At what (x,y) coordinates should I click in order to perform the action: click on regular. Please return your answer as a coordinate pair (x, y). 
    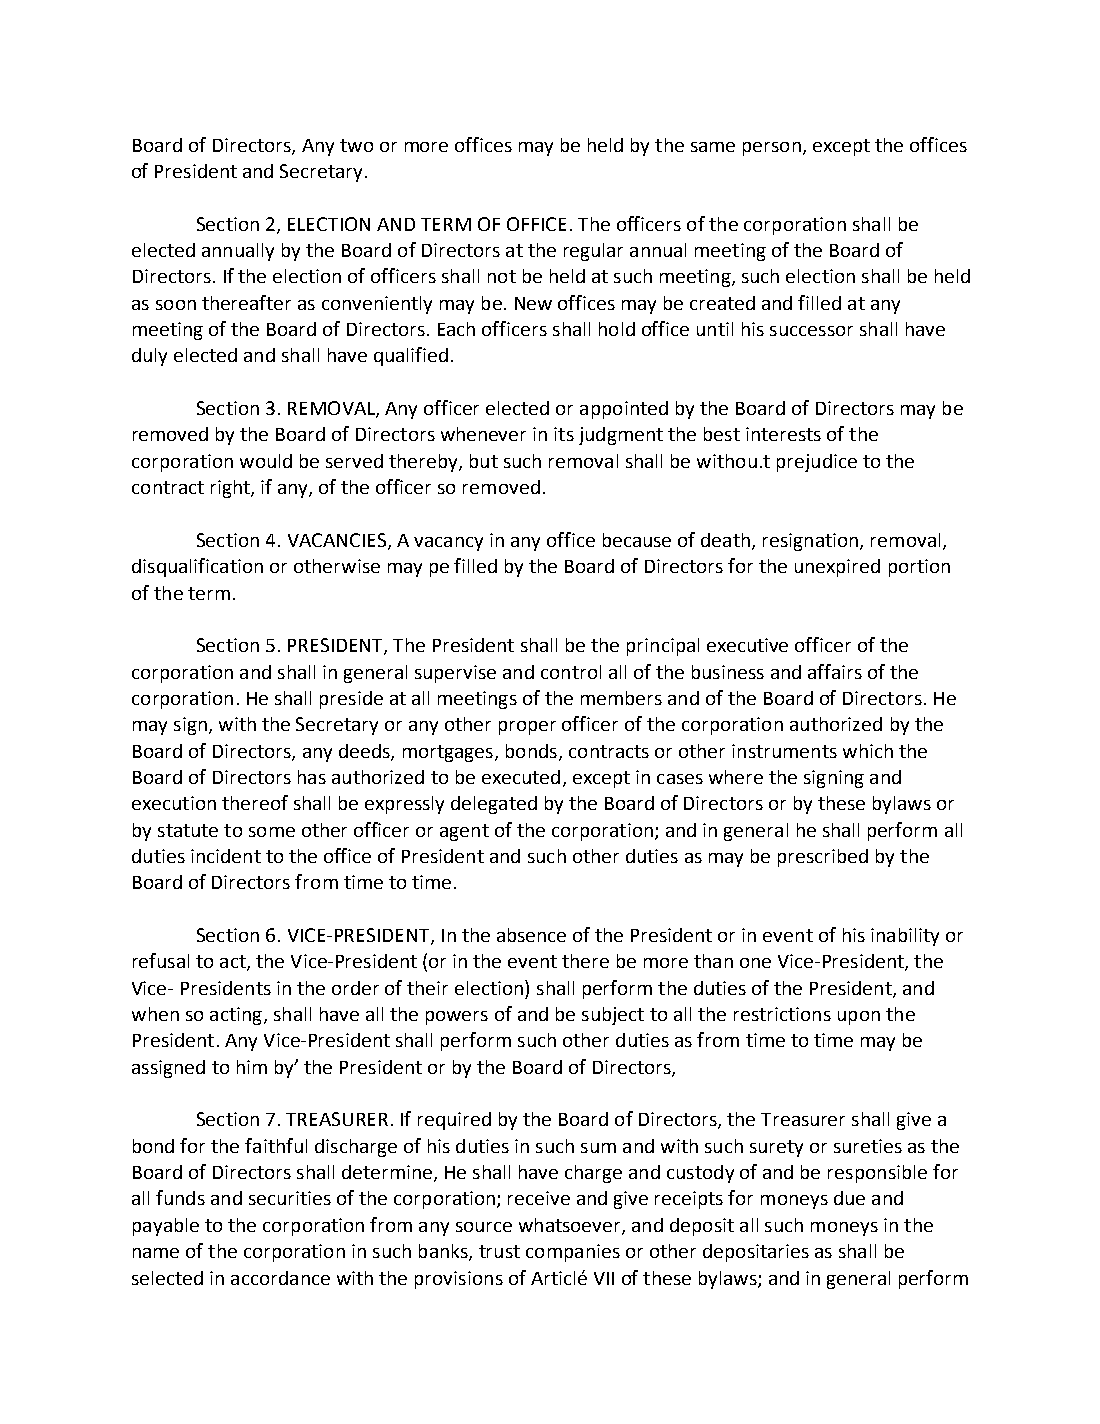
    Looking at the image, I should click on (593, 252).
